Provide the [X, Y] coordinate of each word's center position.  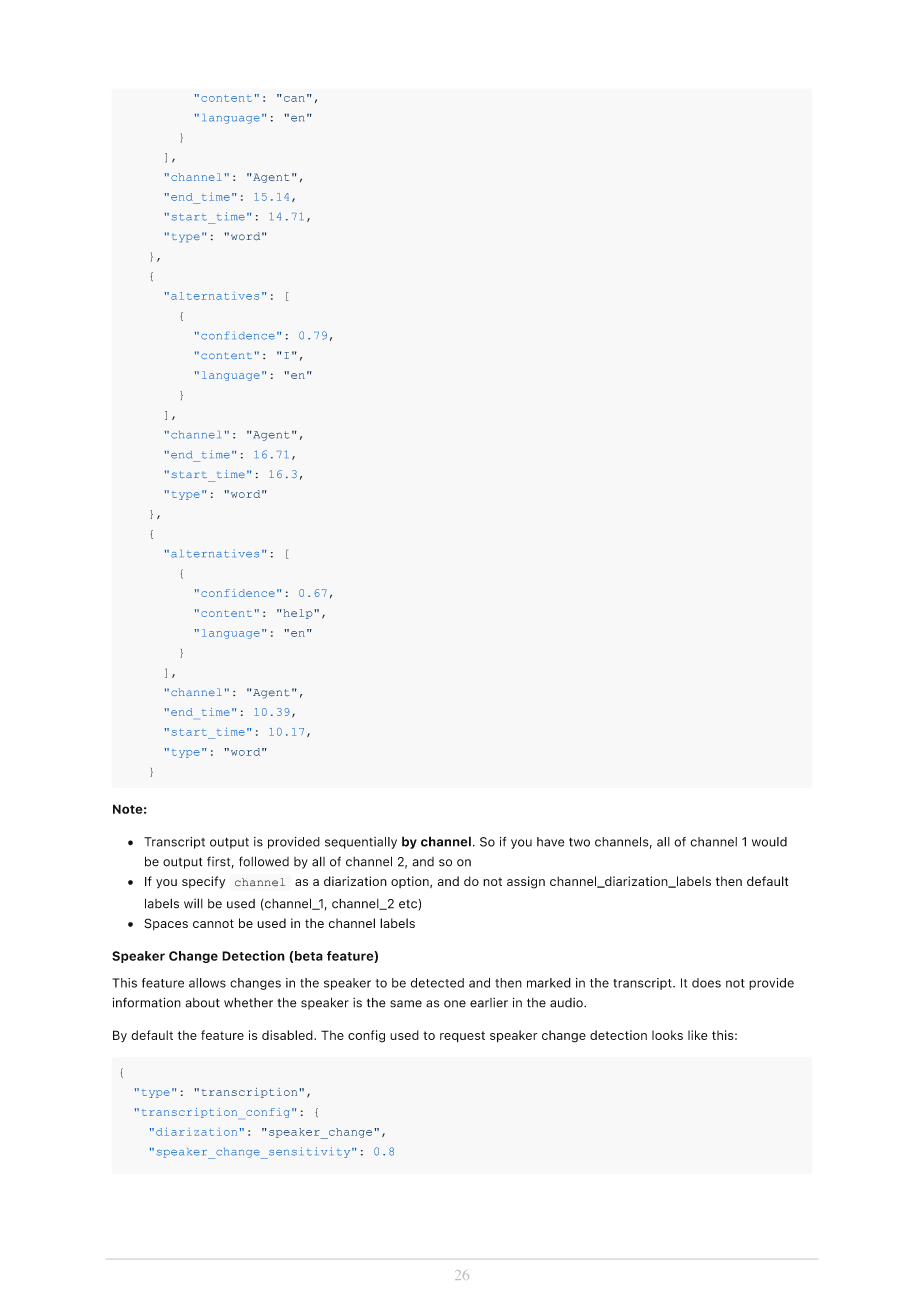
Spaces [166, 924]
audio [567, 1003]
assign [526, 882]
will [193, 903]
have [550, 842]
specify [203, 882]
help [298, 614]
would [769, 842]
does [706, 983]
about [202, 1003]
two [579, 842]
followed [264, 861]
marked [549, 983]
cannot [213, 923]
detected [437, 983]
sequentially [361, 843]
